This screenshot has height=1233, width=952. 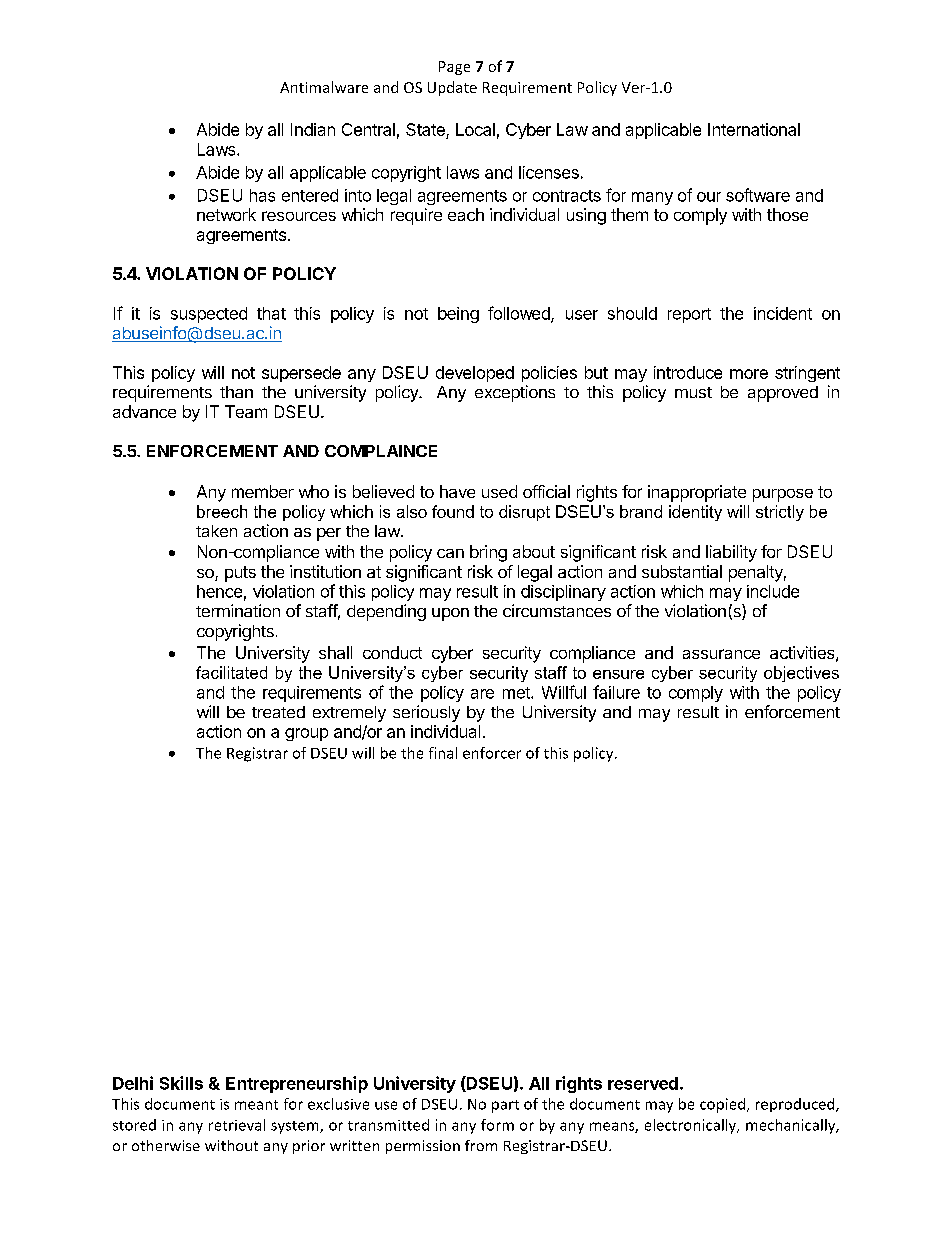 I want to click on developed, so click(x=475, y=374).
